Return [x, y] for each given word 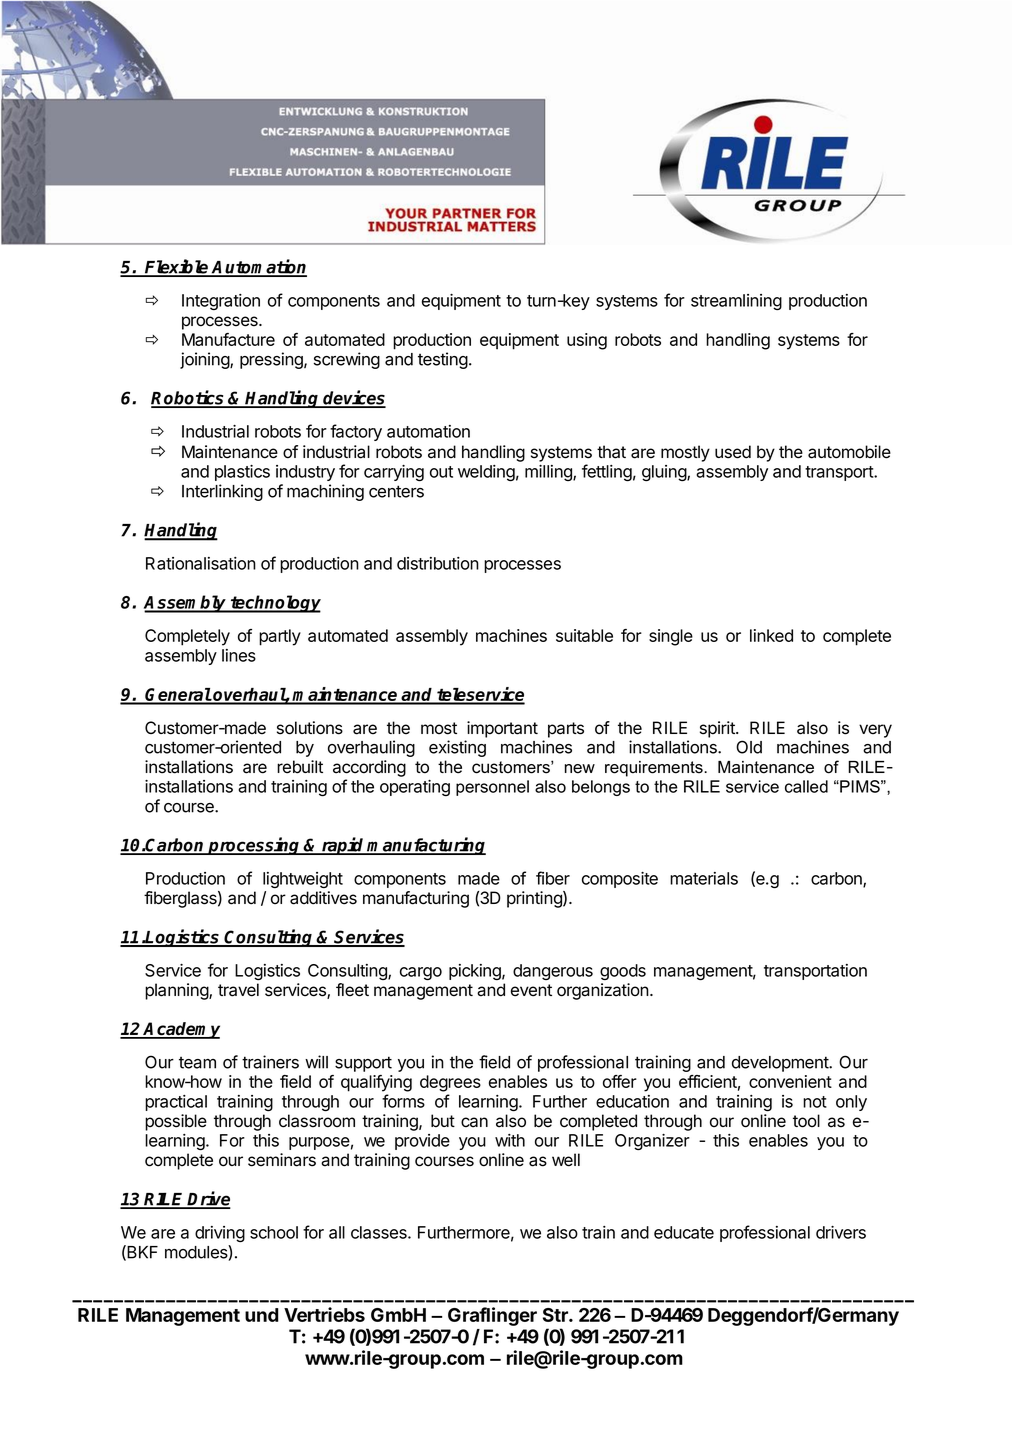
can [474, 1122]
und [262, 1315]
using [587, 341]
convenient [790, 1081]
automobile [849, 452]
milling [549, 473]
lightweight [303, 880]
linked [771, 635]
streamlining [736, 302]
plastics [242, 473]
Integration [221, 302]
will [316, 1062]
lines [239, 655]
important [502, 729]
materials [704, 878]
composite [620, 880]
